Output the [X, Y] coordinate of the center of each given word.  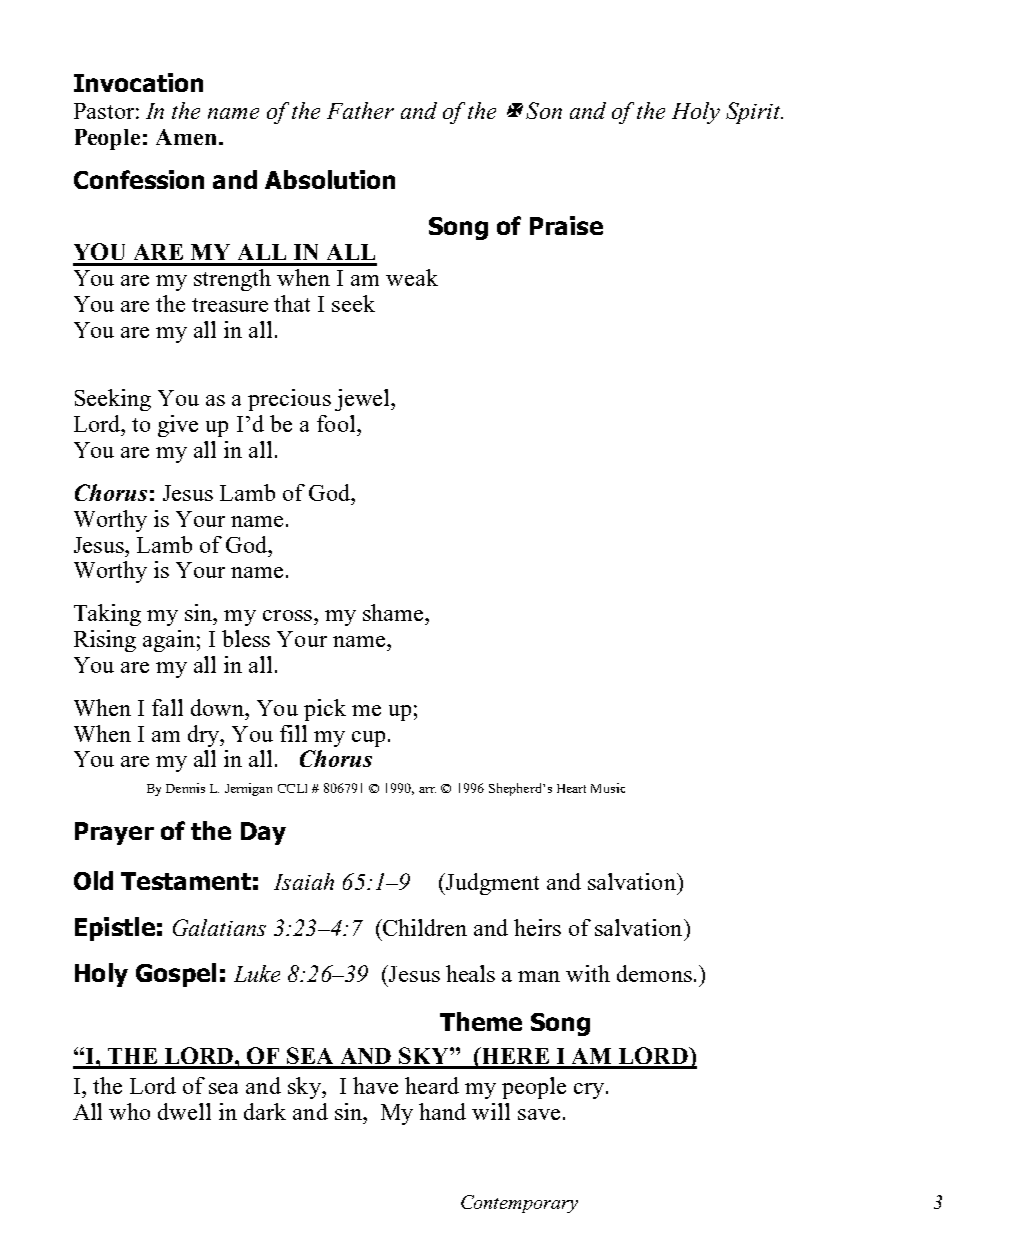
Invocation [138, 82]
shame [394, 612]
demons [654, 973]
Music [608, 788]
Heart [571, 788]
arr [427, 790]
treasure [230, 305]
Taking [107, 615]
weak [412, 277]
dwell [184, 1111]
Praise [566, 225]
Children [424, 927]
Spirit [754, 113]
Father [360, 110]
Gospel [176, 975]
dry [205, 736]
